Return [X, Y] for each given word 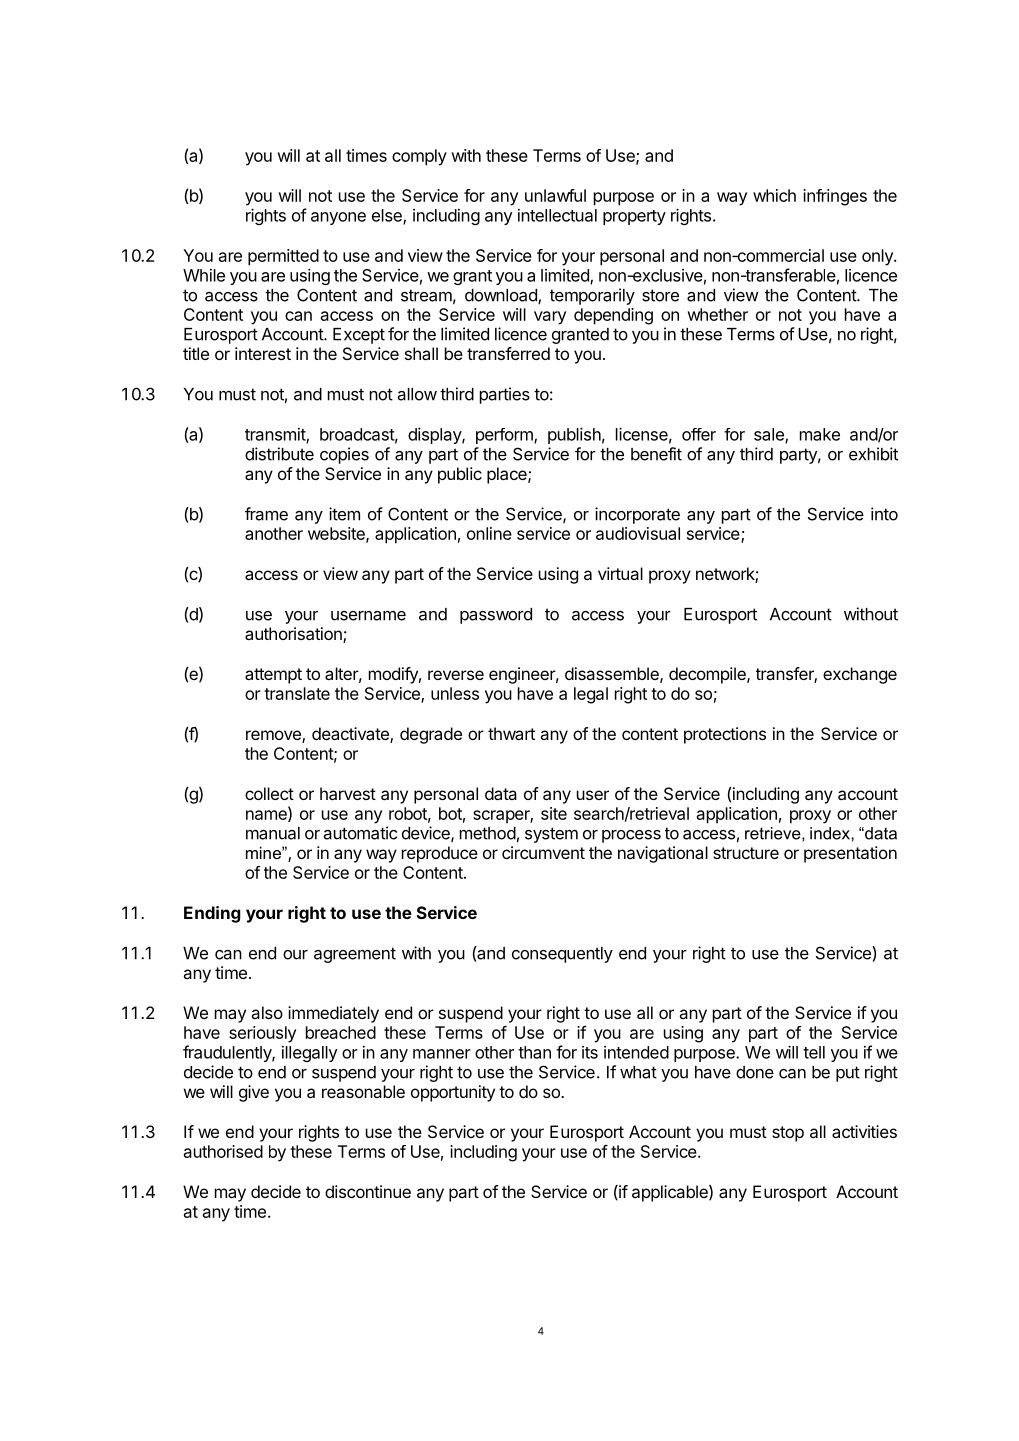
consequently [562, 955]
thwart [511, 733]
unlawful [555, 195]
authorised [223, 1151]
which [774, 195]
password [496, 616]
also [267, 1012]
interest [263, 353]
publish [574, 435]
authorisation [294, 635]
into [884, 514]
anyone [338, 218]
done [755, 1072]
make [820, 434]
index [831, 833]
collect [269, 793]
